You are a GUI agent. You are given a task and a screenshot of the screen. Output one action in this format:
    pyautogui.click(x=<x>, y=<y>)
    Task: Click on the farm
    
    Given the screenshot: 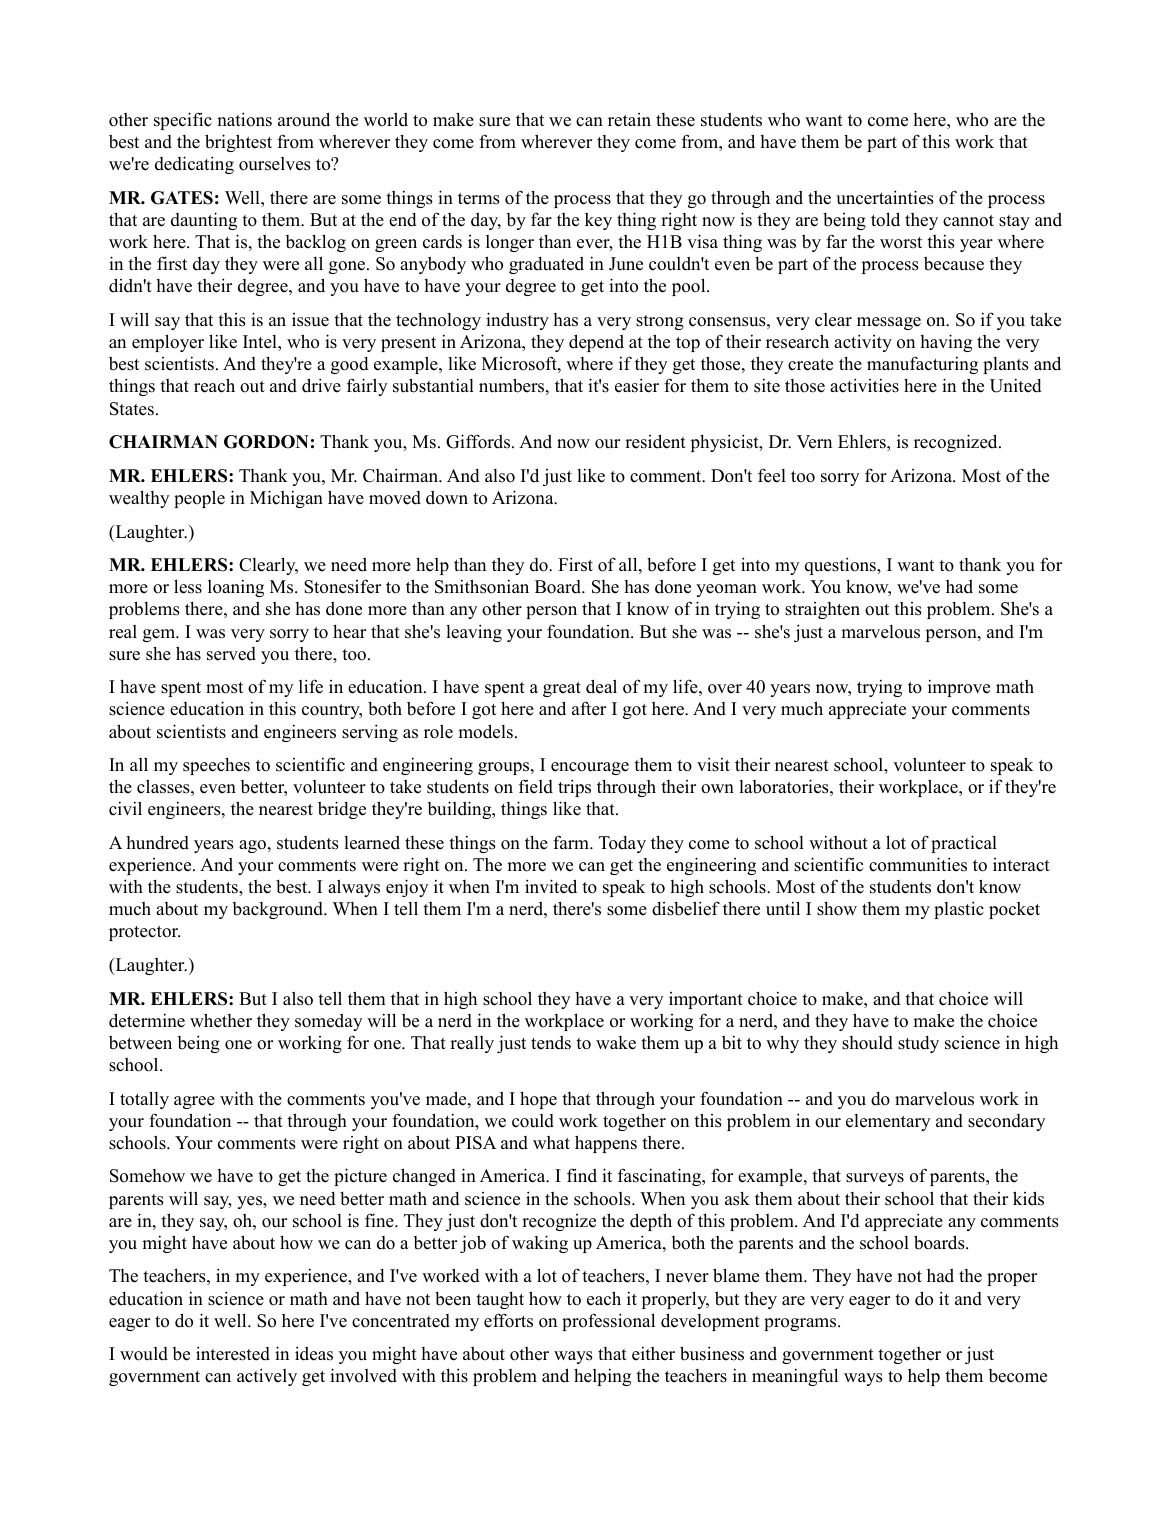 What is the action you would take?
    pyautogui.click(x=572, y=842)
